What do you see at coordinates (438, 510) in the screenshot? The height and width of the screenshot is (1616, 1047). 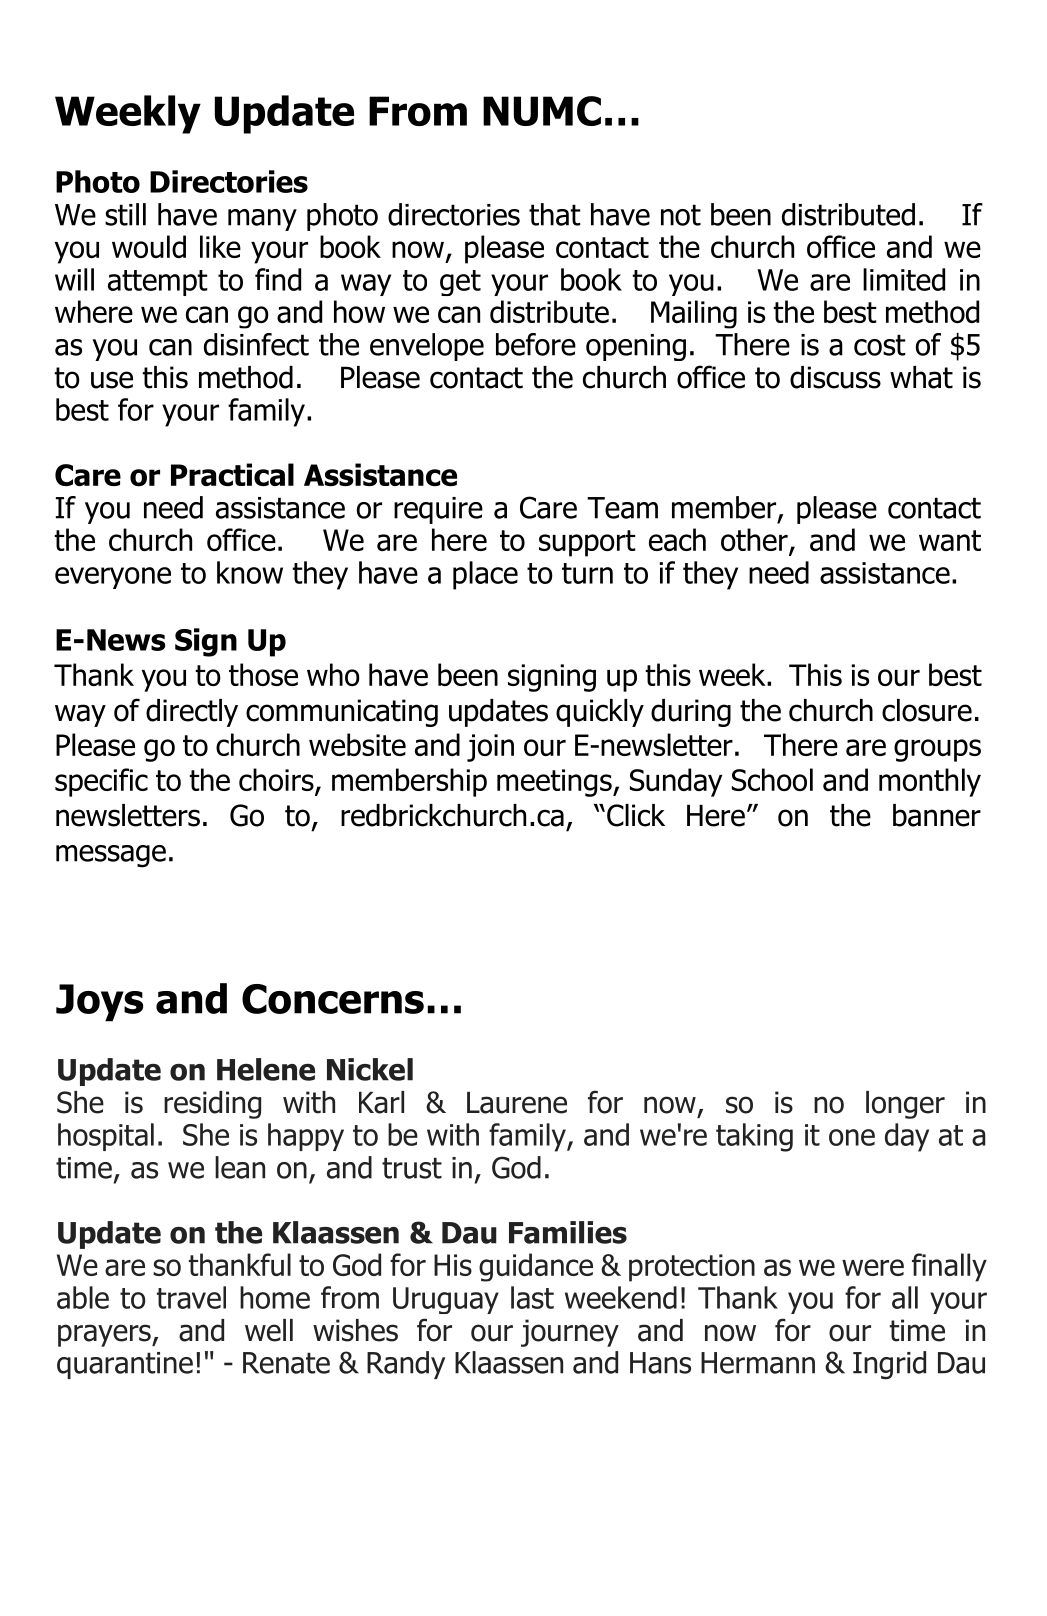 I see `require` at bounding box center [438, 510].
